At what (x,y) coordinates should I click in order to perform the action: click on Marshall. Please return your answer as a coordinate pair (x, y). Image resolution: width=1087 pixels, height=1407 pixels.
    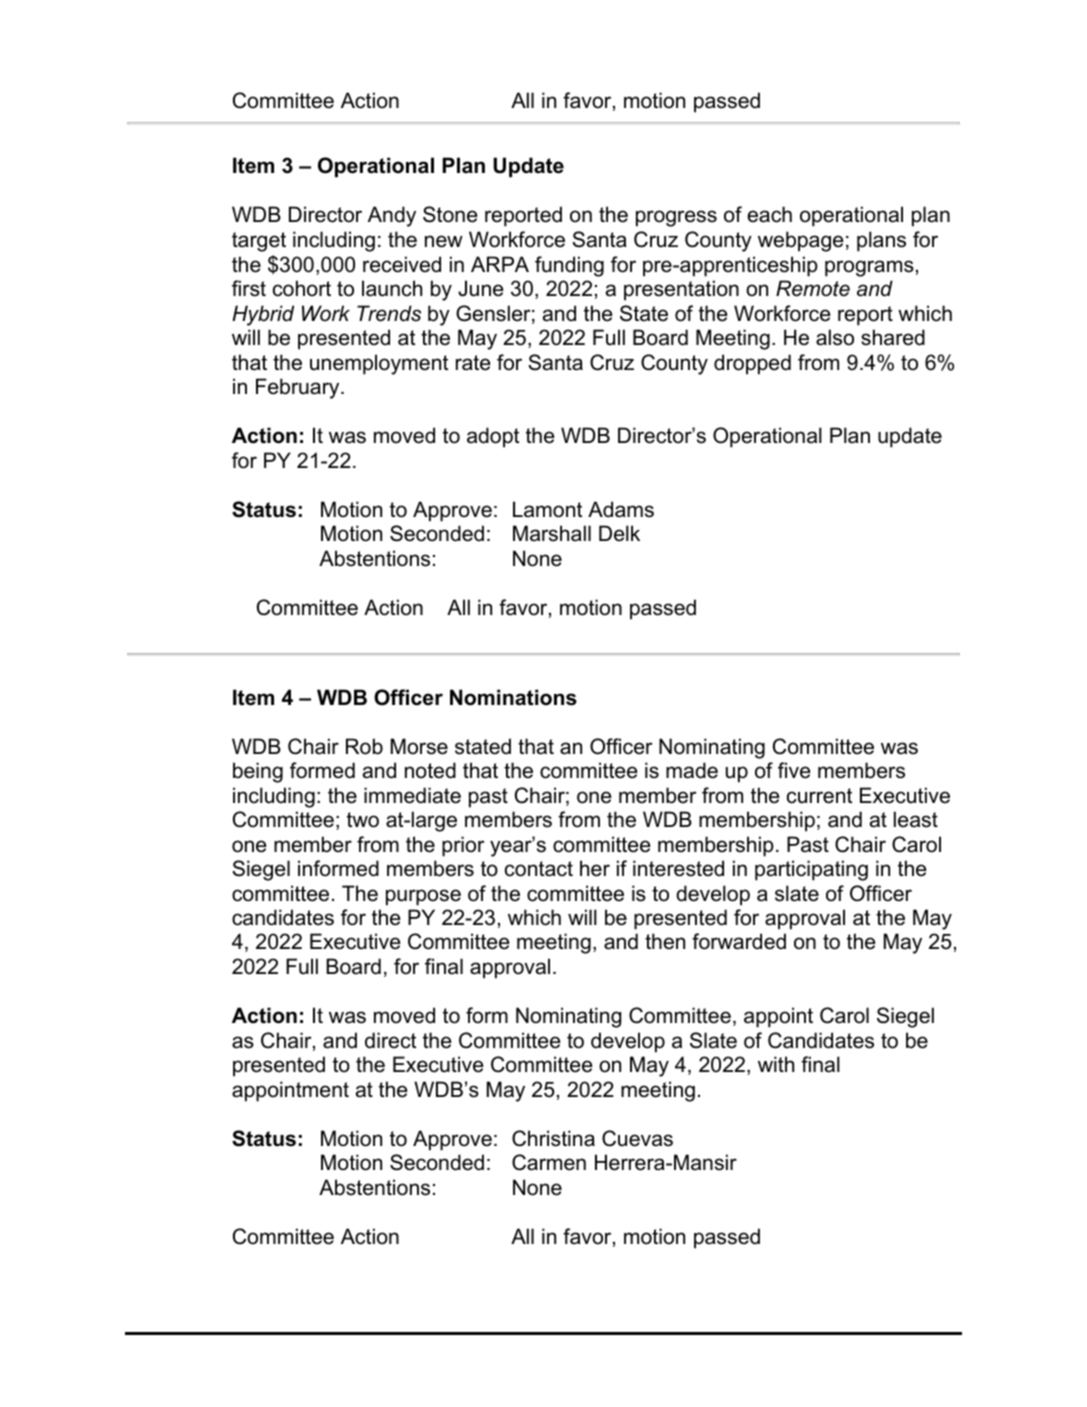
    Looking at the image, I should click on (552, 533).
